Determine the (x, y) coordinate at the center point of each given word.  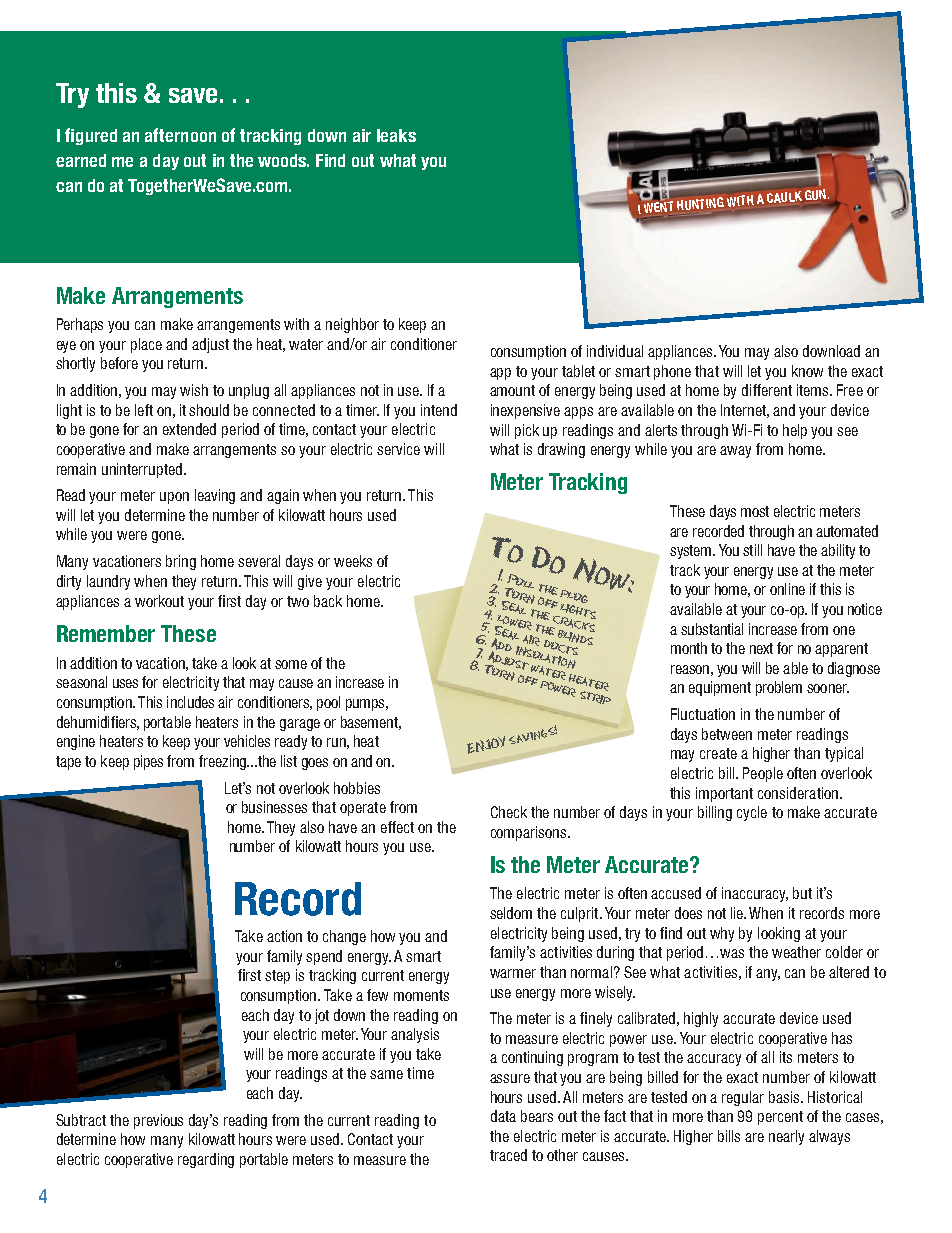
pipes (148, 762)
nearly (786, 1137)
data (503, 1116)
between (727, 734)
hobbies (357, 788)
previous (158, 1121)
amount (512, 390)
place (146, 345)
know (807, 371)
